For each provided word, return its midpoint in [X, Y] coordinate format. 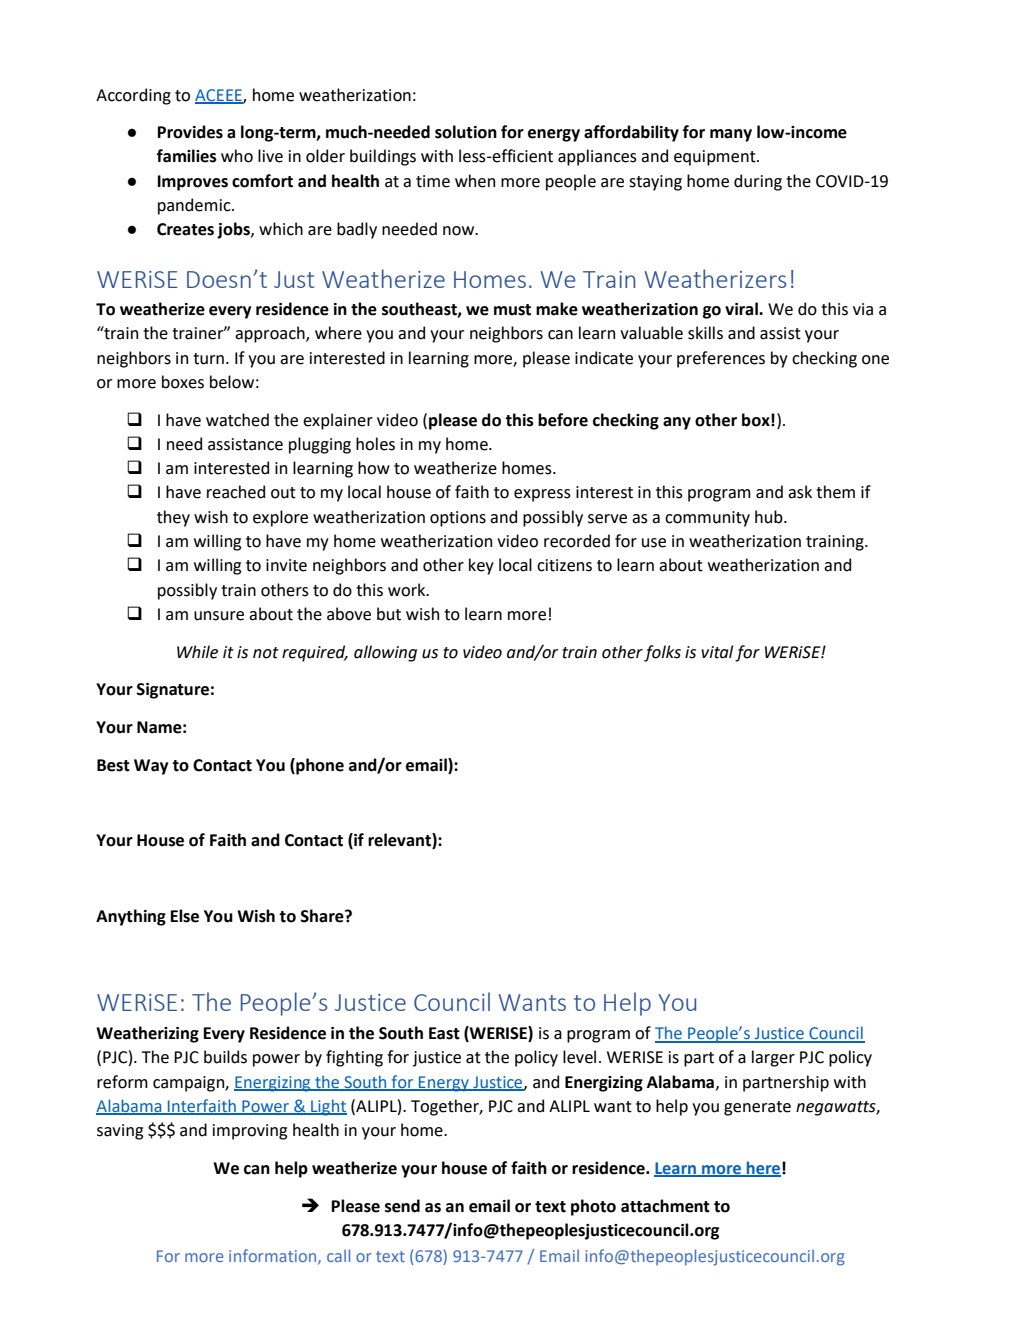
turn [208, 359]
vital [717, 652]
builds [225, 1057]
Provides [190, 132]
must [512, 310]
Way [151, 767]
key [481, 566]
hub [770, 517]
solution [466, 132]
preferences [721, 359]
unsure [219, 616]
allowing [385, 653]
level [579, 1057]
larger [773, 1058]
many [731, 135]
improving [250, 1132]
